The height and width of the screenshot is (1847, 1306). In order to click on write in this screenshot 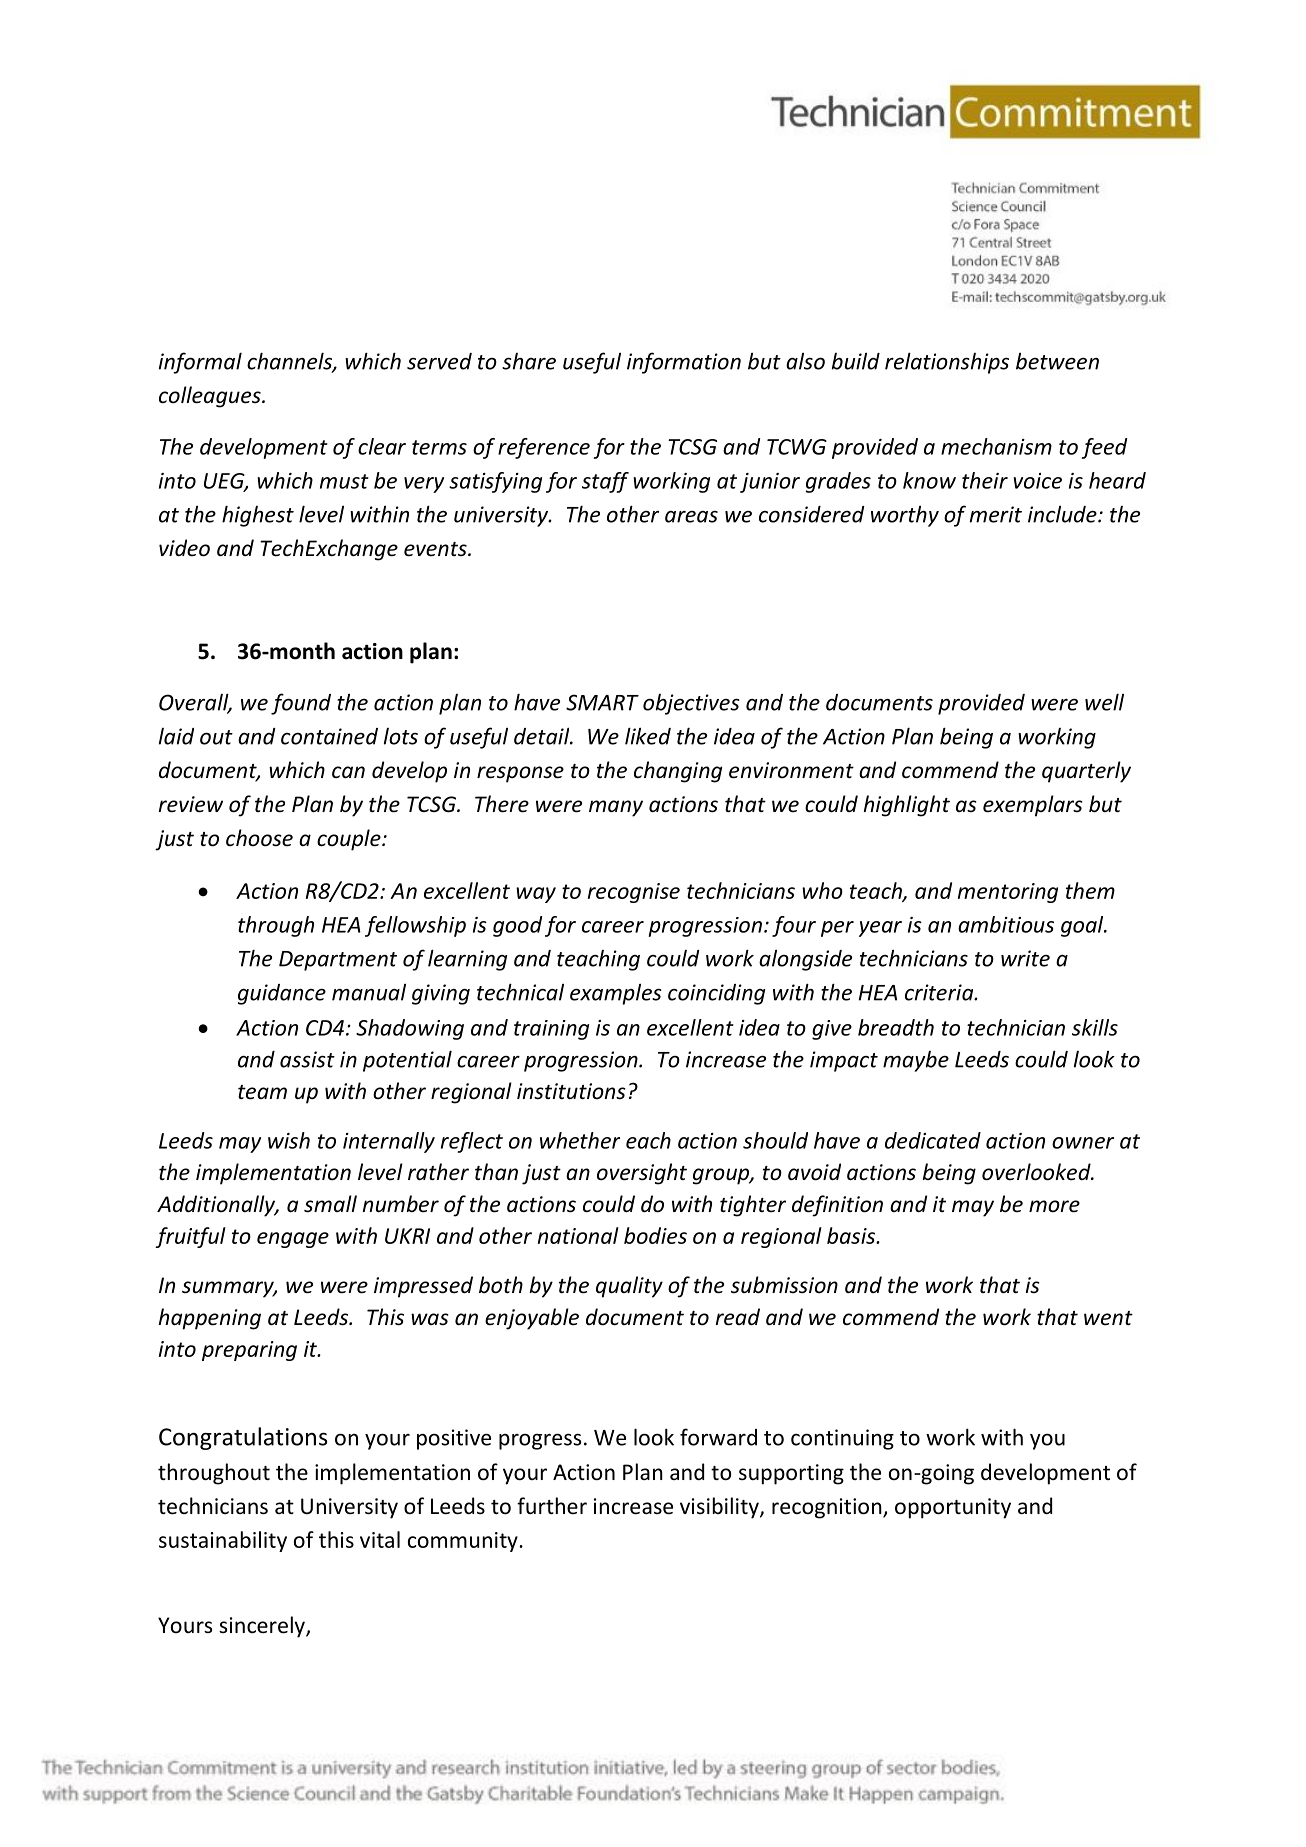, I will do `click(1025, 958)`.
